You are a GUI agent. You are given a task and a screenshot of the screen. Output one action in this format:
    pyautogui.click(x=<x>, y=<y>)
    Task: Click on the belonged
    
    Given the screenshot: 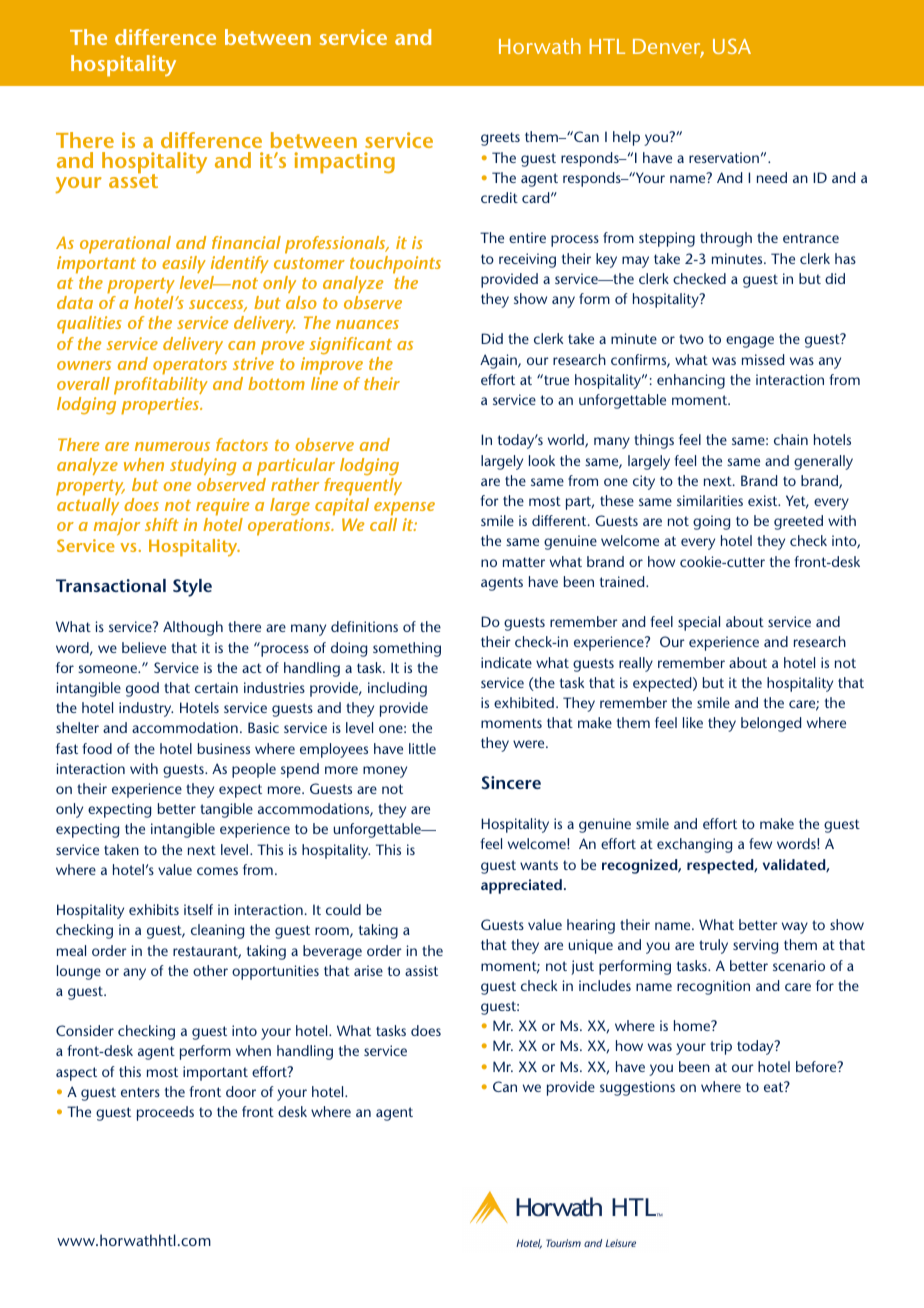 What is the action you would take?
    pyautogui.click(x=771, y=724)
